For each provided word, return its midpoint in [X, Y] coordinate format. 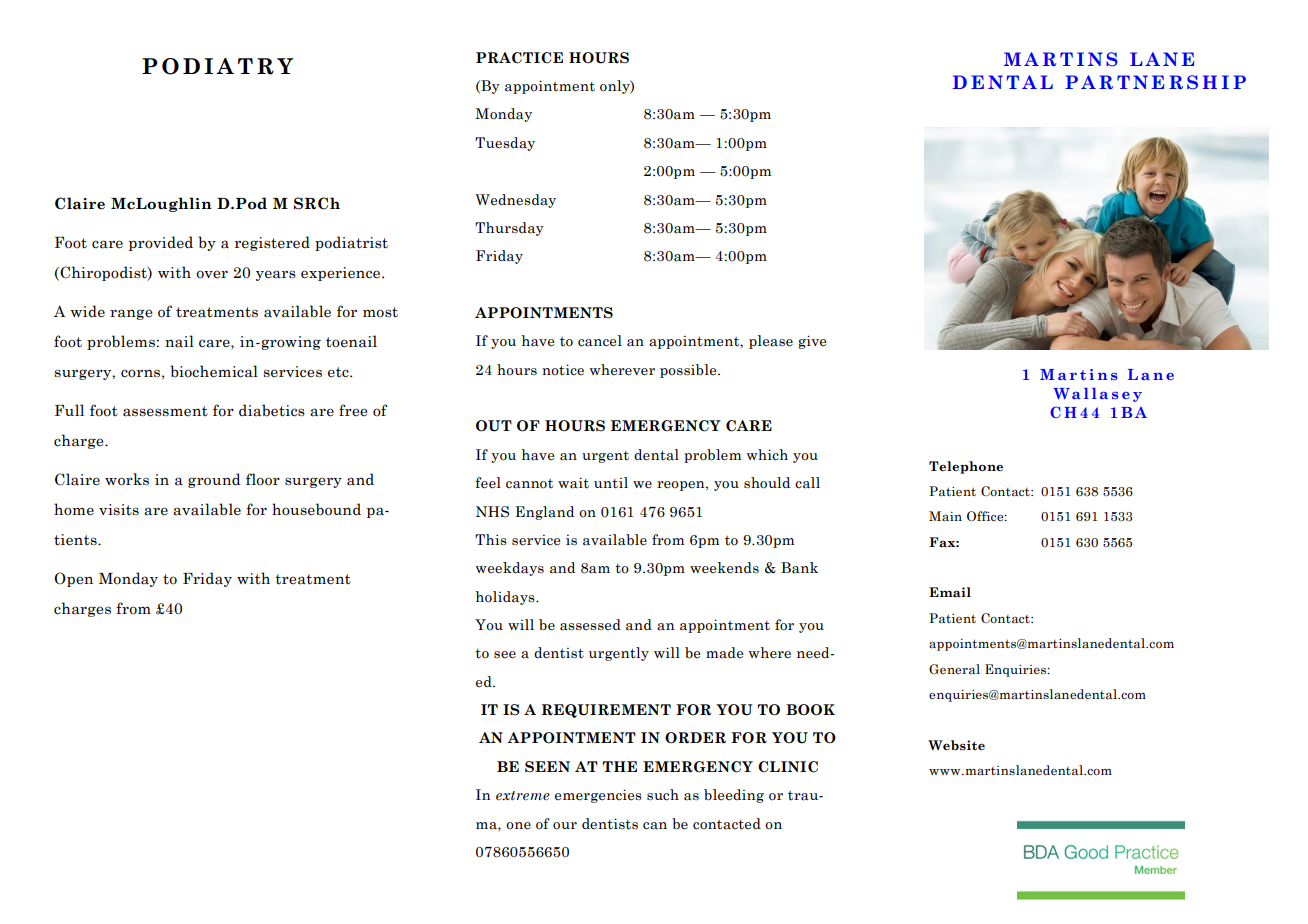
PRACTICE [519, 58]
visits [119, 510]
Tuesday [505, 144]
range [131, 314]
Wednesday [515, 201]
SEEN [547, 767]
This [491, 539]
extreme [523, 796]
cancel [600, 341]
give [812, 342]
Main [945, 516]
